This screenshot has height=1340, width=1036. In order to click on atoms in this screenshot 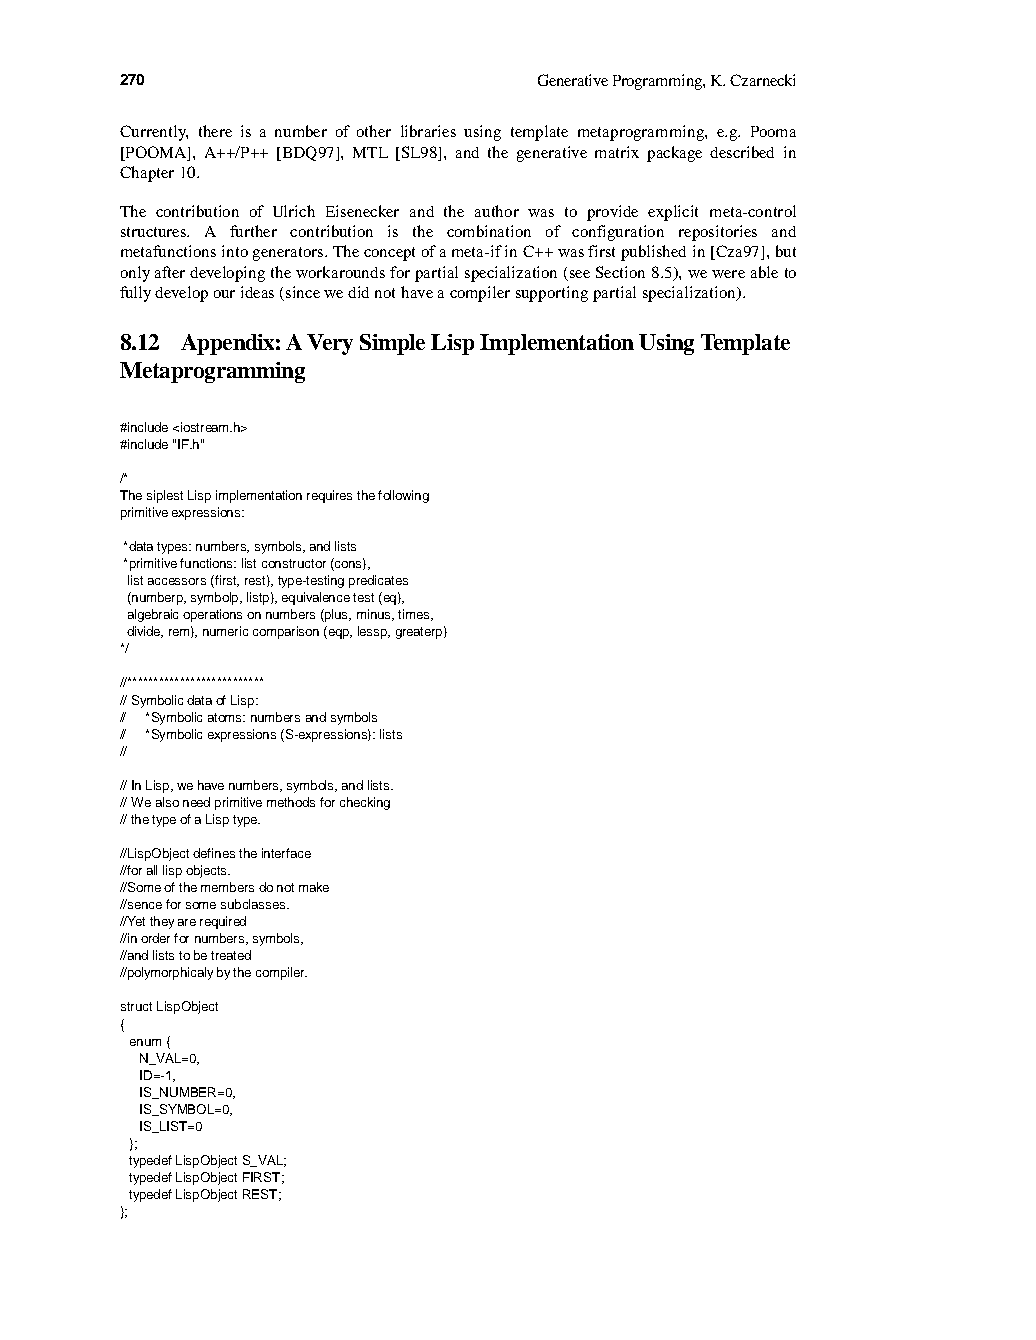, I will do `click(226, 717)`.
